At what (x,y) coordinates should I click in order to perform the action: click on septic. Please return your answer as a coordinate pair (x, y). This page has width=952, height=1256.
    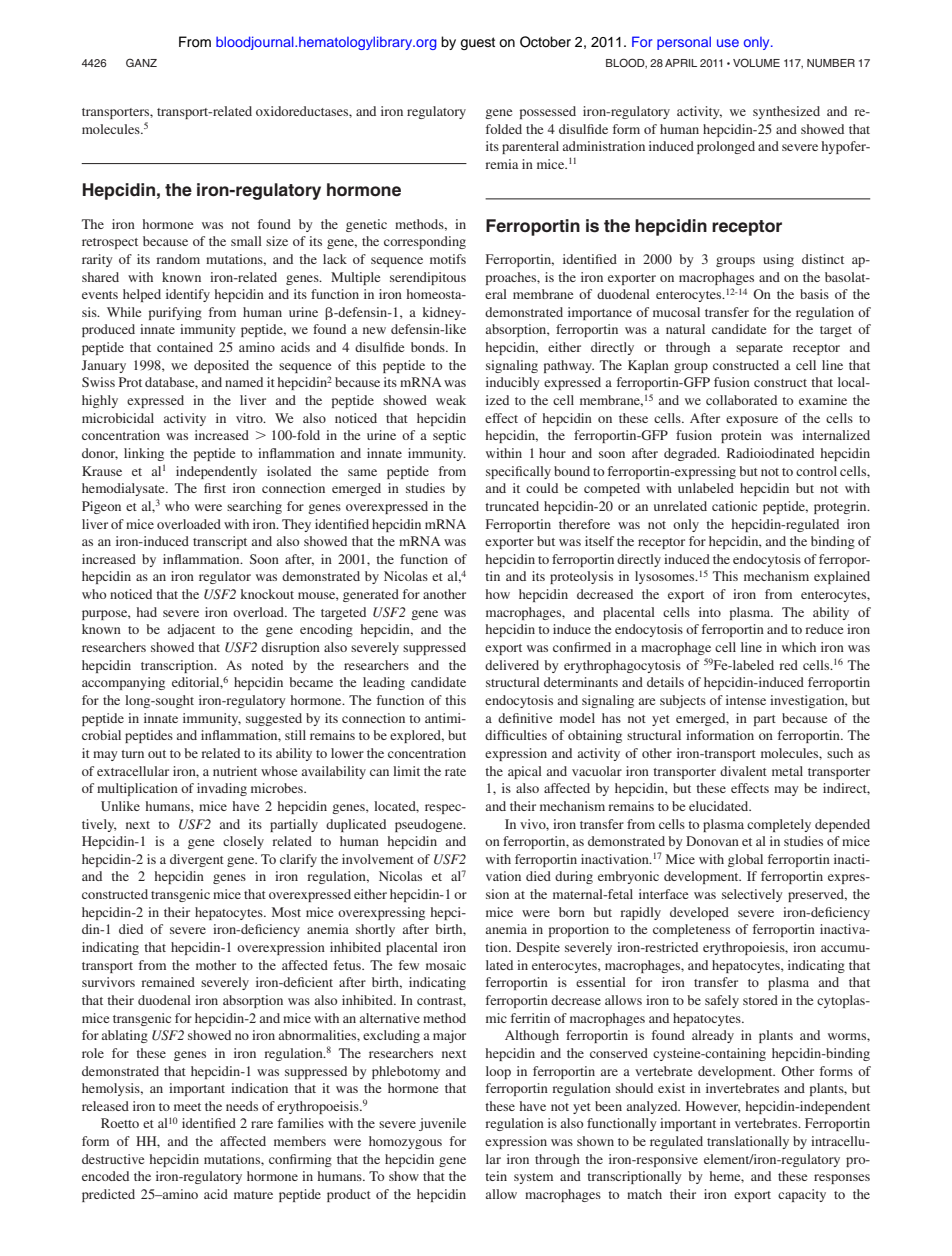
    Looking at the image, I should click on (449, 436).
